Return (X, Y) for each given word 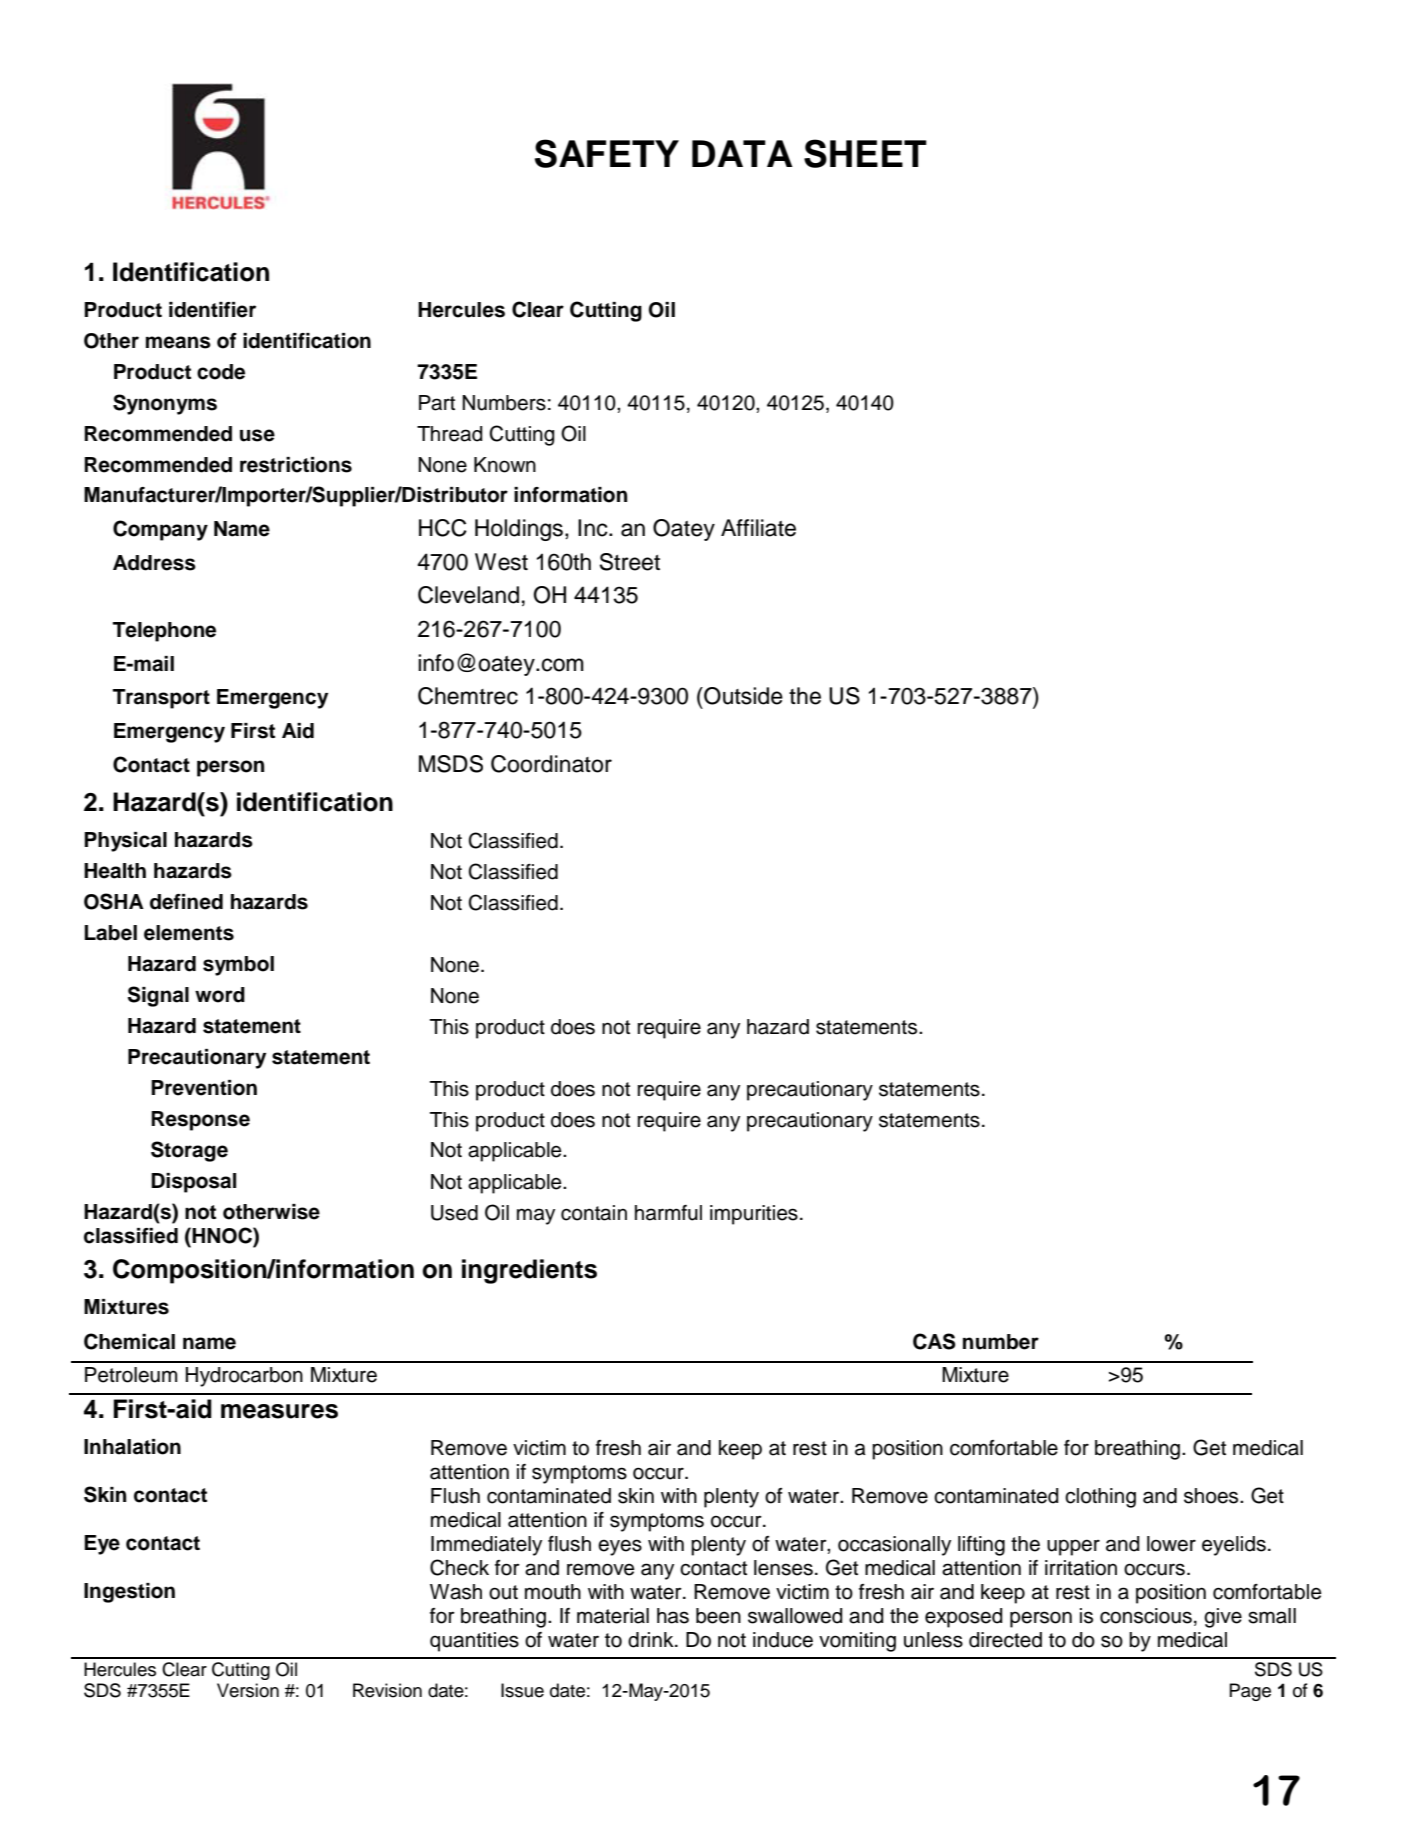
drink (652, 1640)
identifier (212, 310)
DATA (742, 153)
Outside (742, 696)
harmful (668, 1213)
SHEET (865, 153)
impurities (754, 1215)
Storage (189, 1151)
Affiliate (758, 528)
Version (248, 1690)
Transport (161, 699)
